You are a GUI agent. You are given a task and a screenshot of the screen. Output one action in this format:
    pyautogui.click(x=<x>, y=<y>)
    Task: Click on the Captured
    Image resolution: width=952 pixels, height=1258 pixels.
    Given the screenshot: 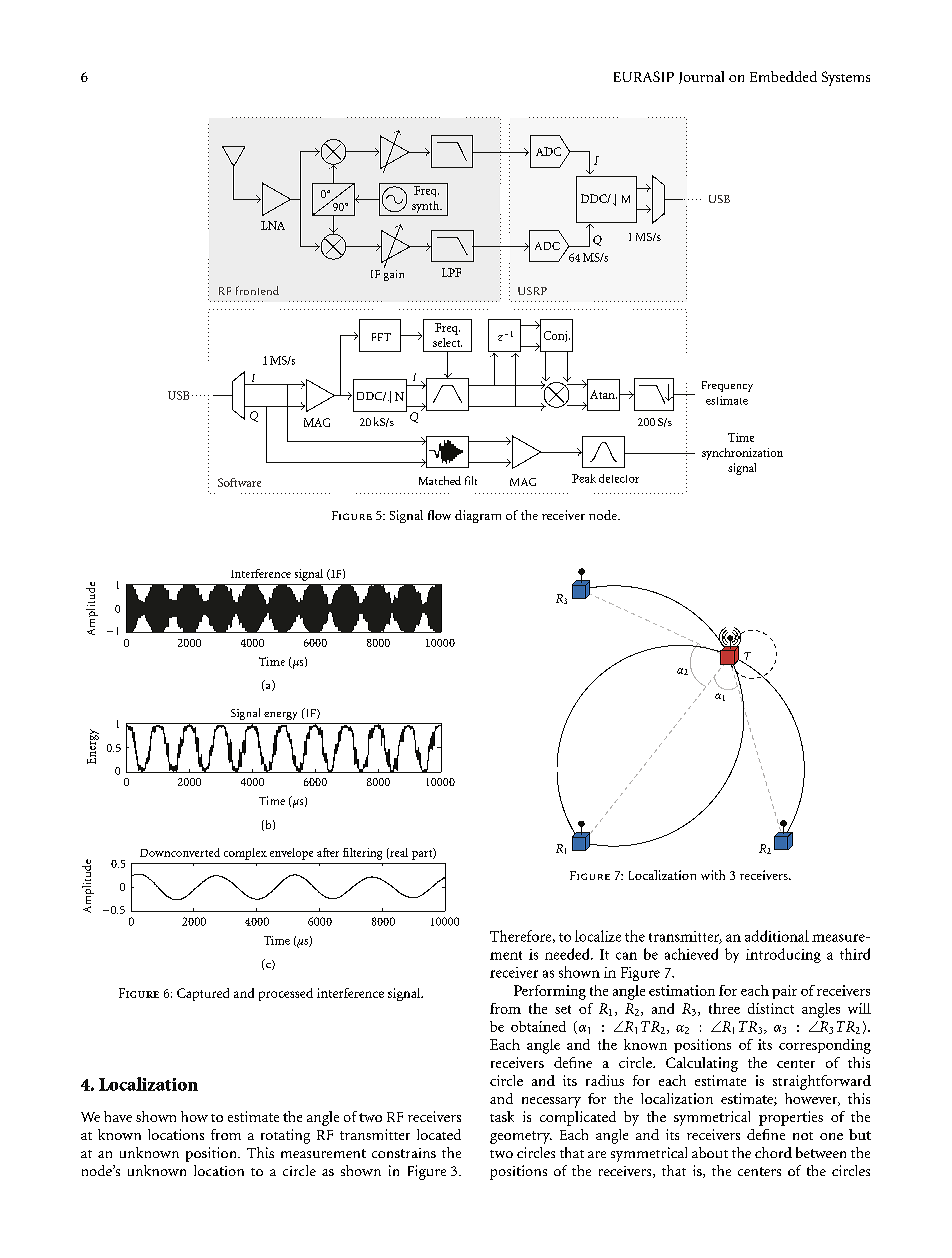 What is the action you would take?
    pyautogui.click(x=203, y=994)
